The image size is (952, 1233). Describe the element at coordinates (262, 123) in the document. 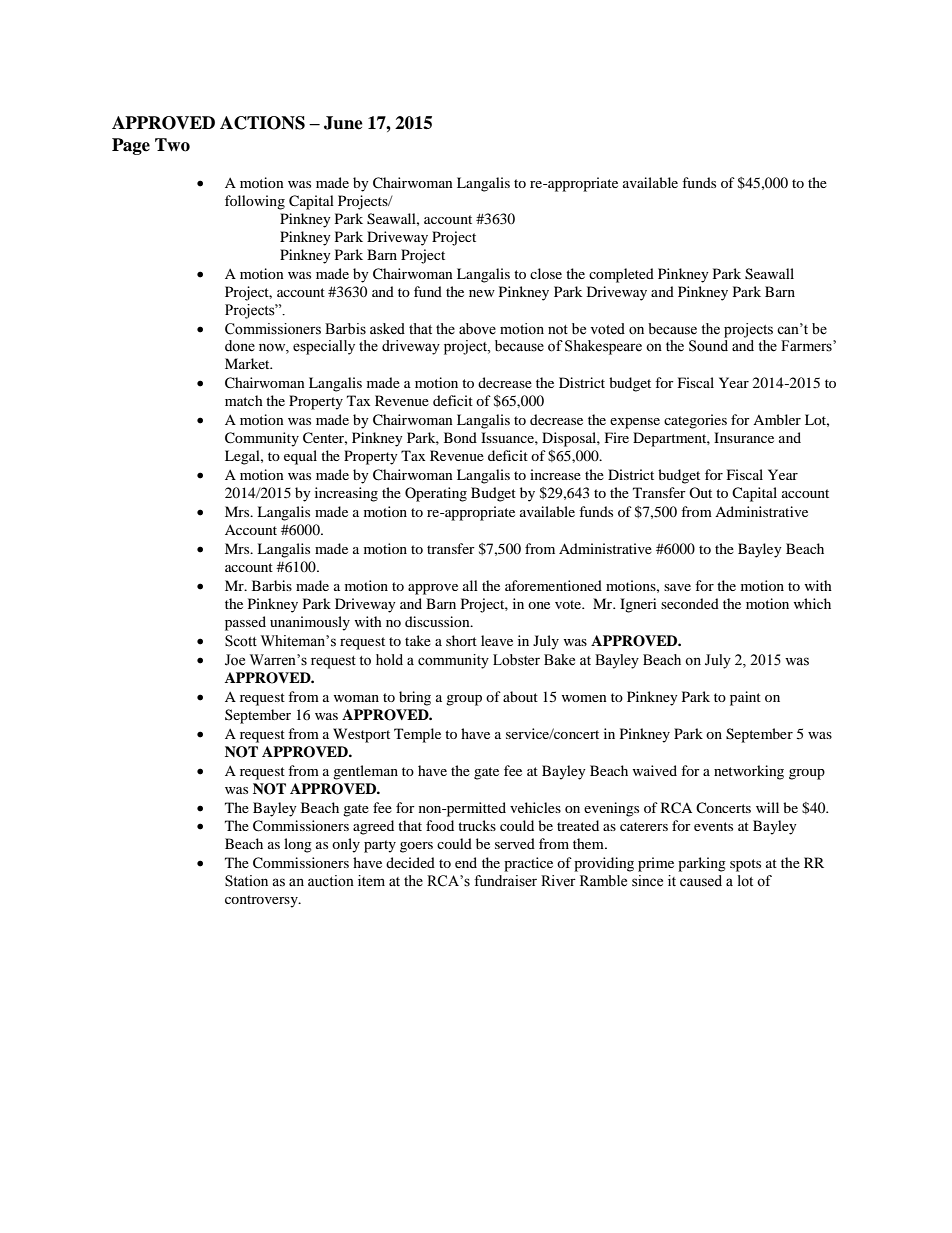

I see `ACTIONS` at that location.
